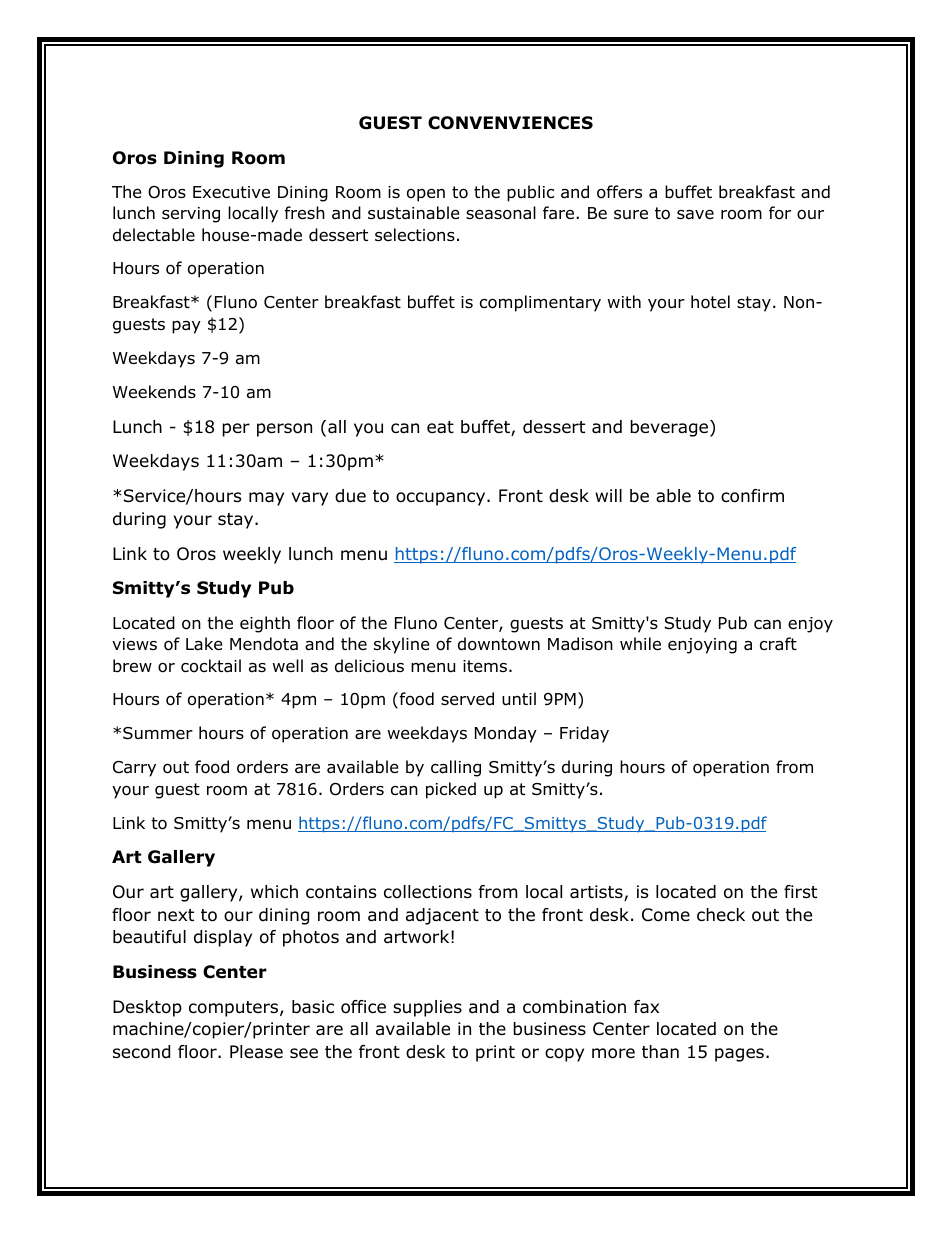 The width and height of the document is (952, 1233). I want to click on eat, so click(440, 427).
